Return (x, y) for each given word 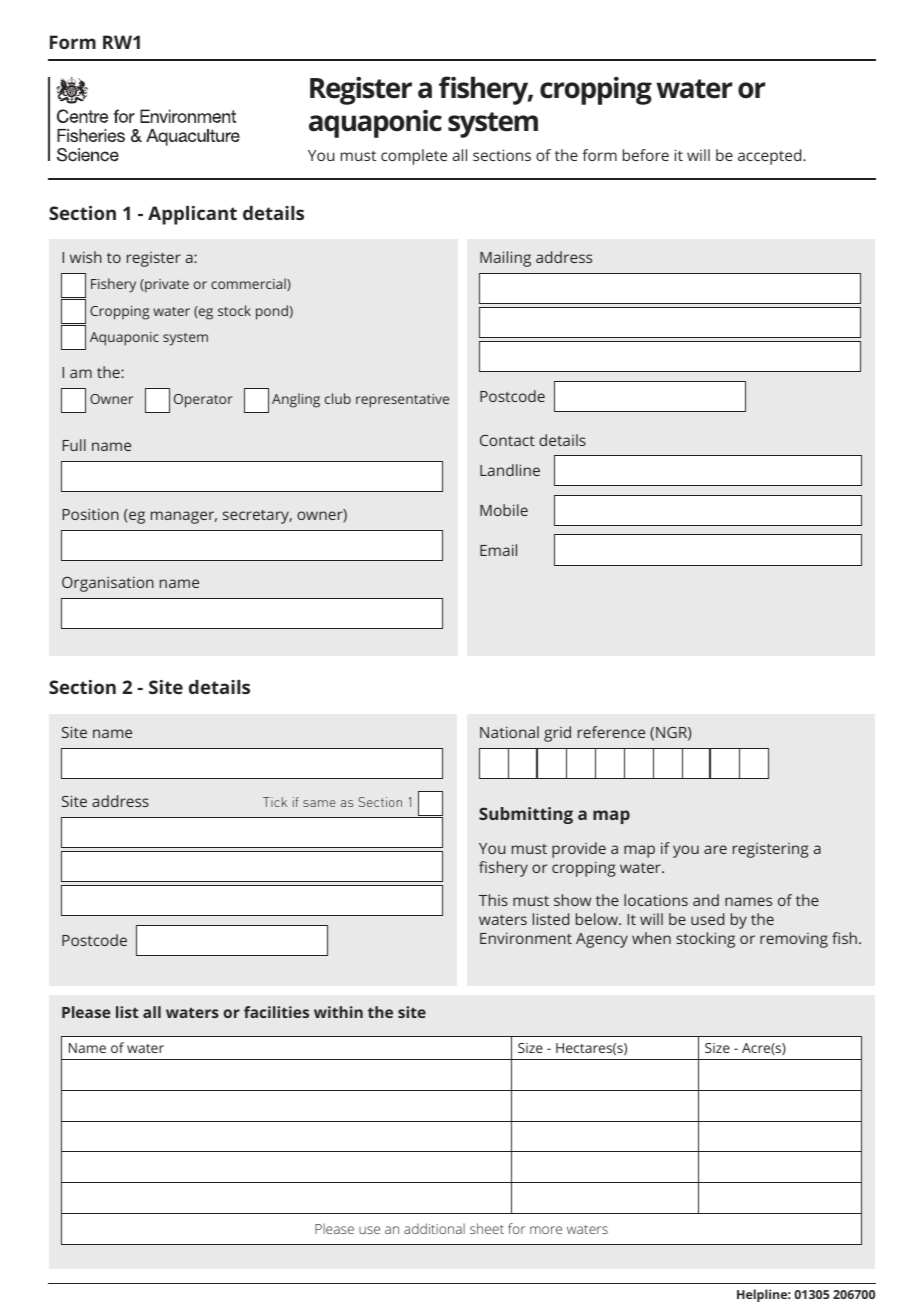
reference (611, 732)
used (707, 919)
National (509, 732)
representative (402, 401)
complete (414, 157)
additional (434, 1228)
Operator (203, 401)
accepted (771, 157)
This (493, 900)
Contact (507, 440)
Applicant (192, 215)
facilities (276, 1012)
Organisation (108, 584)
